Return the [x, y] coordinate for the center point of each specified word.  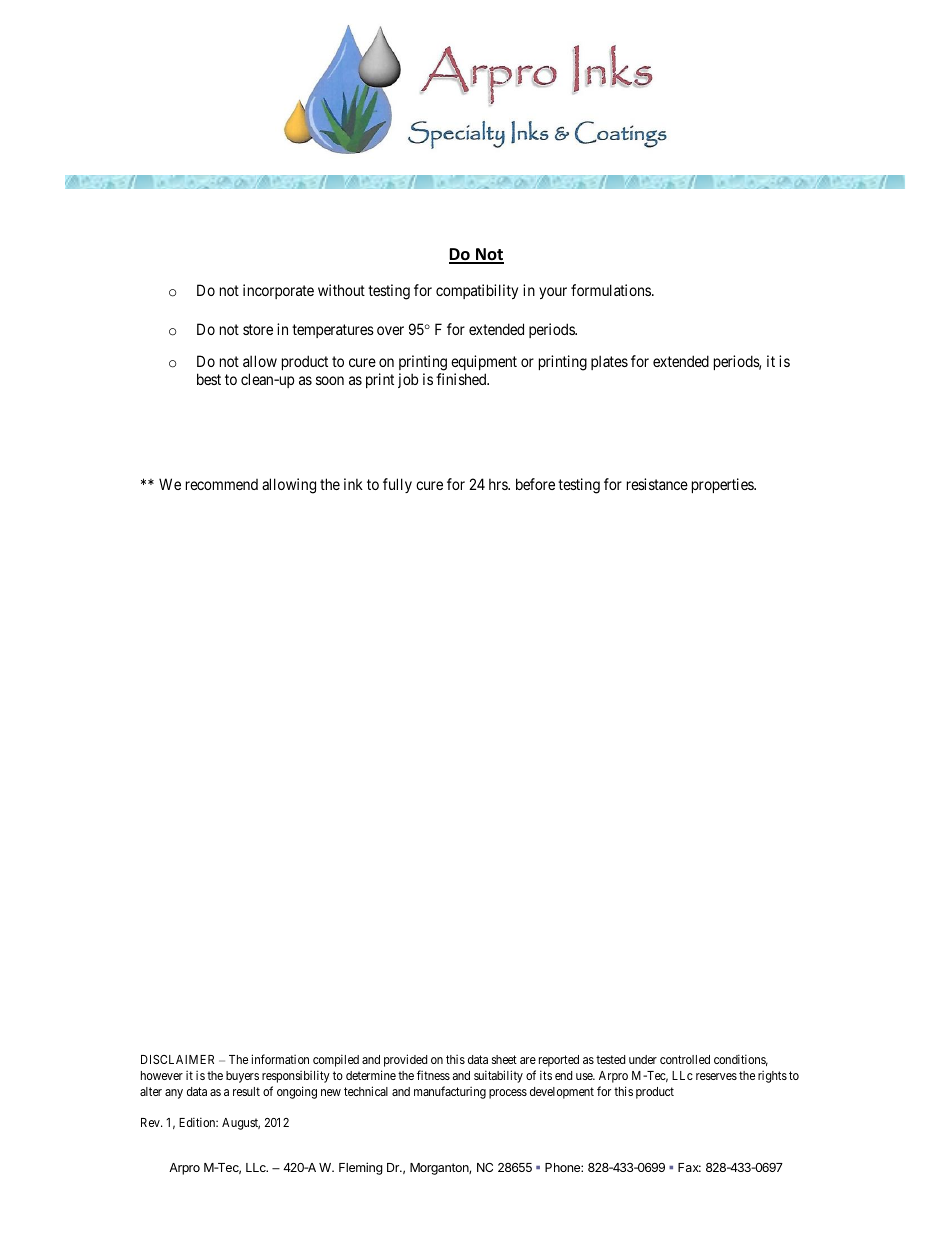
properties [723, 485]
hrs [499, 484]
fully [397, 485]
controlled [685, 1059]
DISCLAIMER [177, 1059]
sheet [504, 1059]
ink [353, 484]
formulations [612, 290]
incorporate [278, 291]
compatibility [477, 291]
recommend [222, 484]
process [508, 1094]
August [241, 1124]
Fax [689, 1167]
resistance [657, 484]
